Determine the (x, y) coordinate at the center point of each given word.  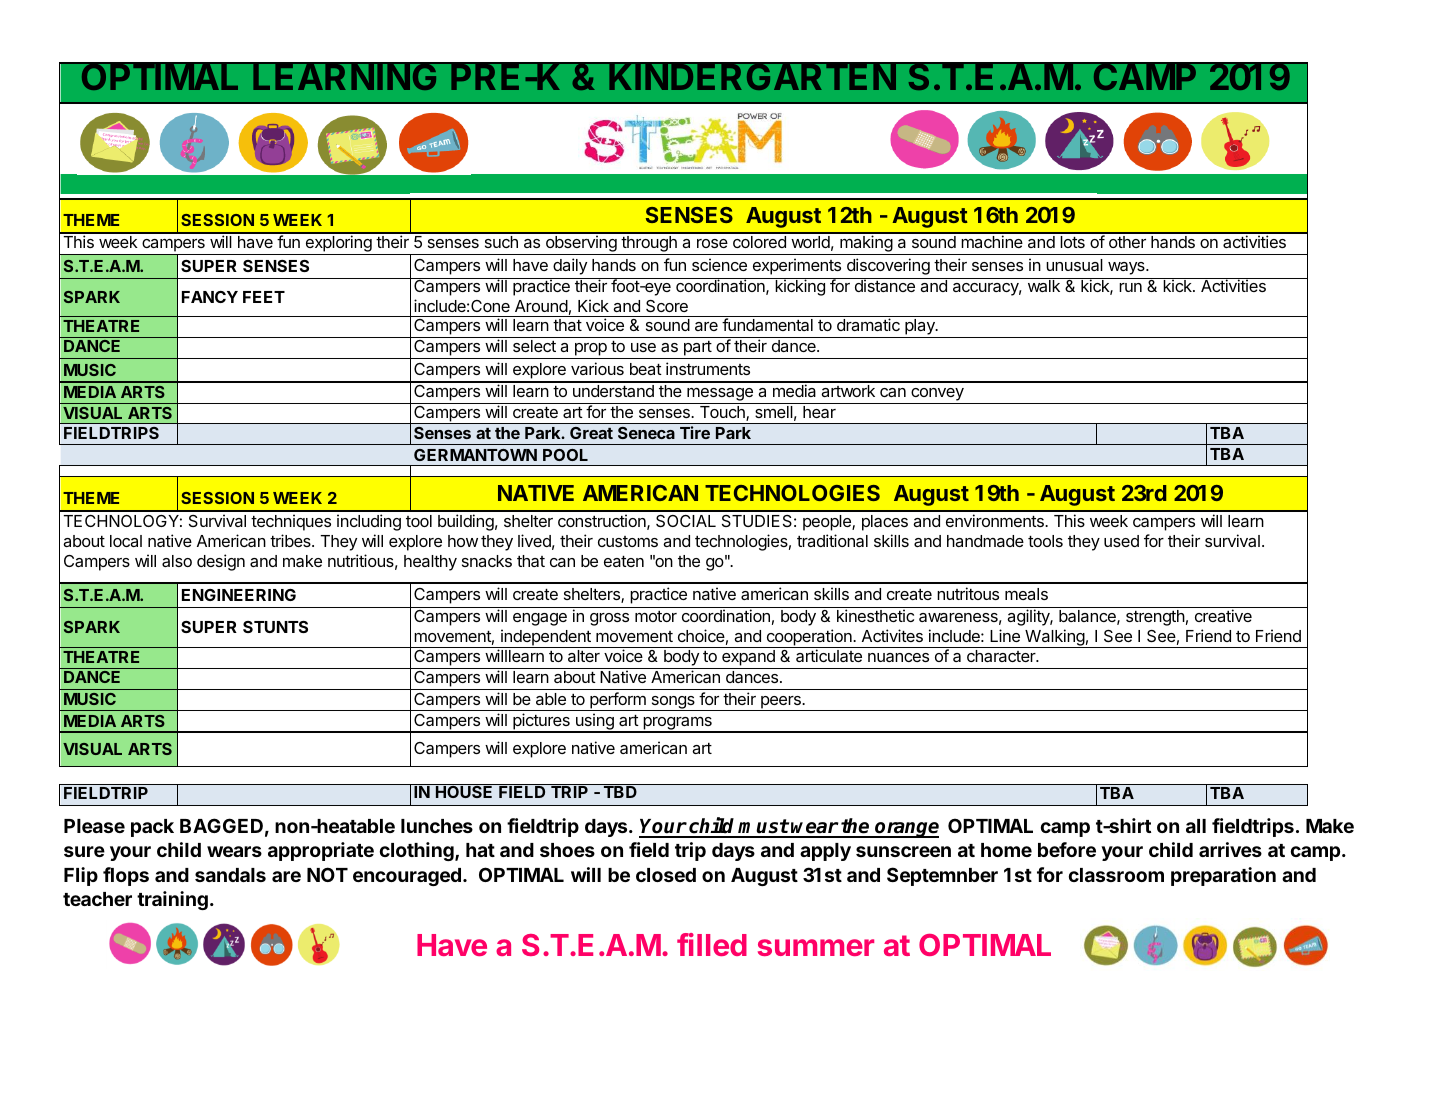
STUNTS (275, 627)
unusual (1074, 265)
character (1002, 656)
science (719, 264)
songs (673, 703)
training (172, 900)
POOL (565, 455)
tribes (291, 540)
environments (996, 520)
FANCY (210, 297)
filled (712, 944)
